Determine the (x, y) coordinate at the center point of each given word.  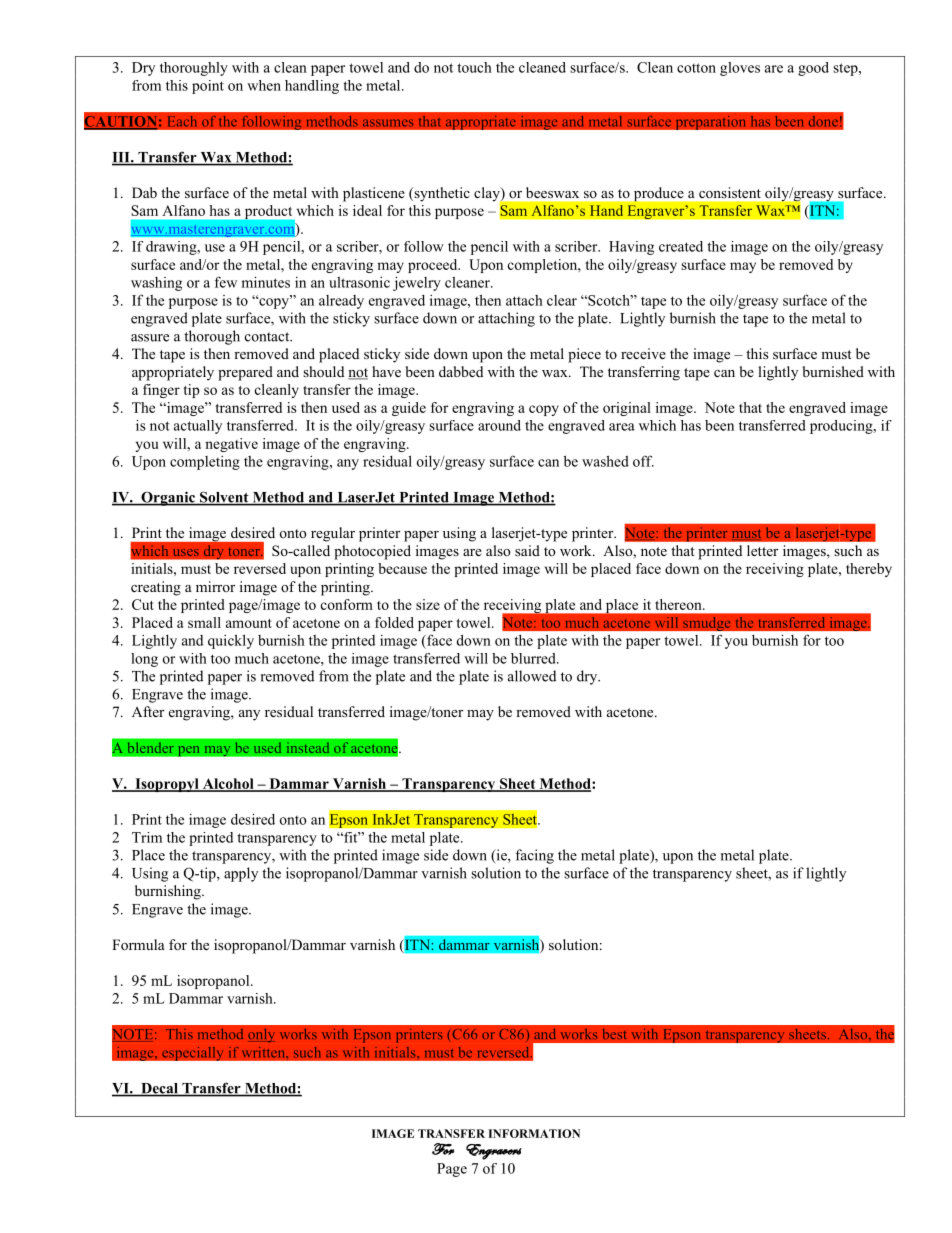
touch (474, 67)
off (643, 461)
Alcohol (228, 784)
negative (231, 445)
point (208, 87)
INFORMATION (534, 1133)
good (813, 69)
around (499, 425)
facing (534, 856)
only (261, 1035)
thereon (679, 604)
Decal (159, 1089)
